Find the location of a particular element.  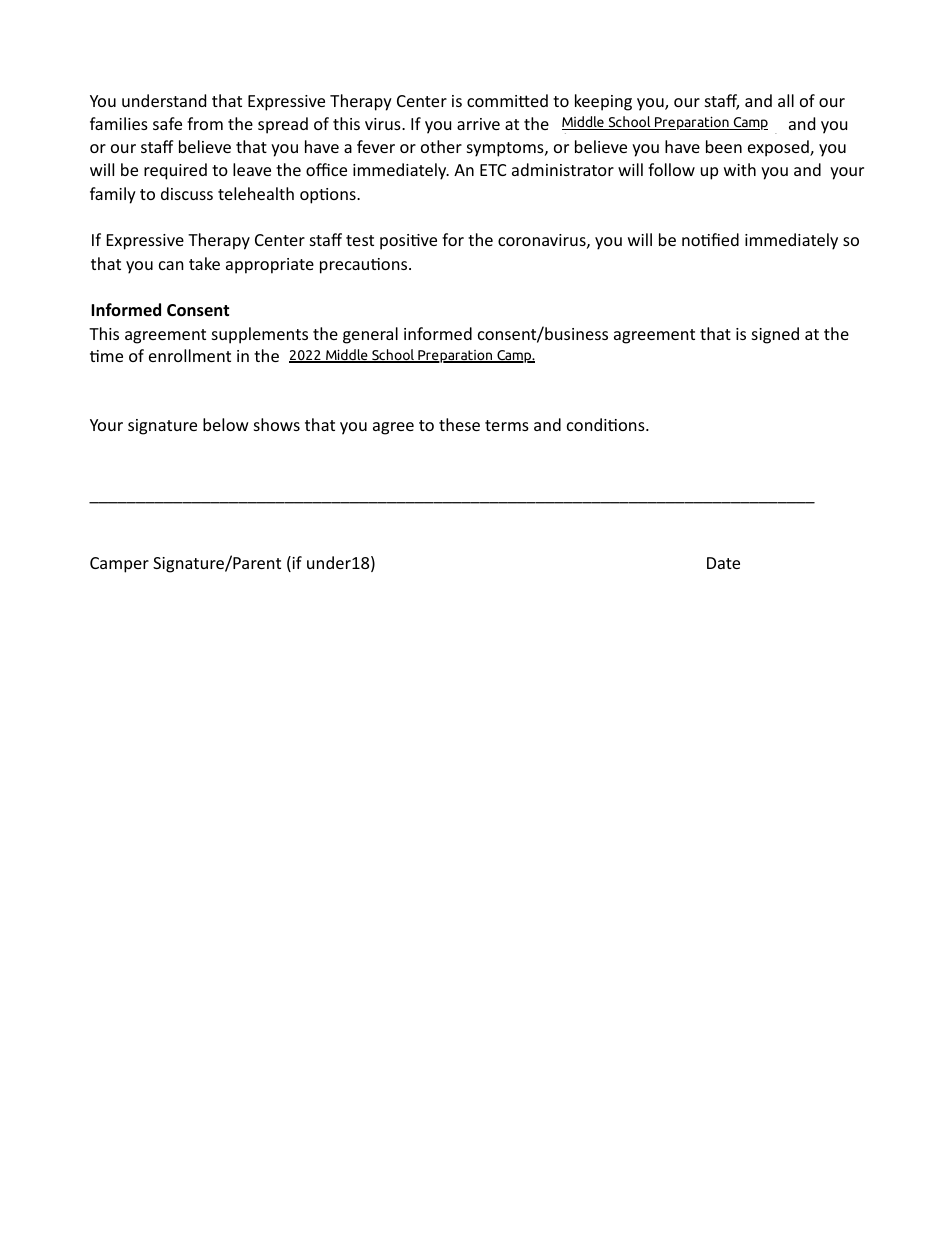

from is located at coordinates (205, 123).
